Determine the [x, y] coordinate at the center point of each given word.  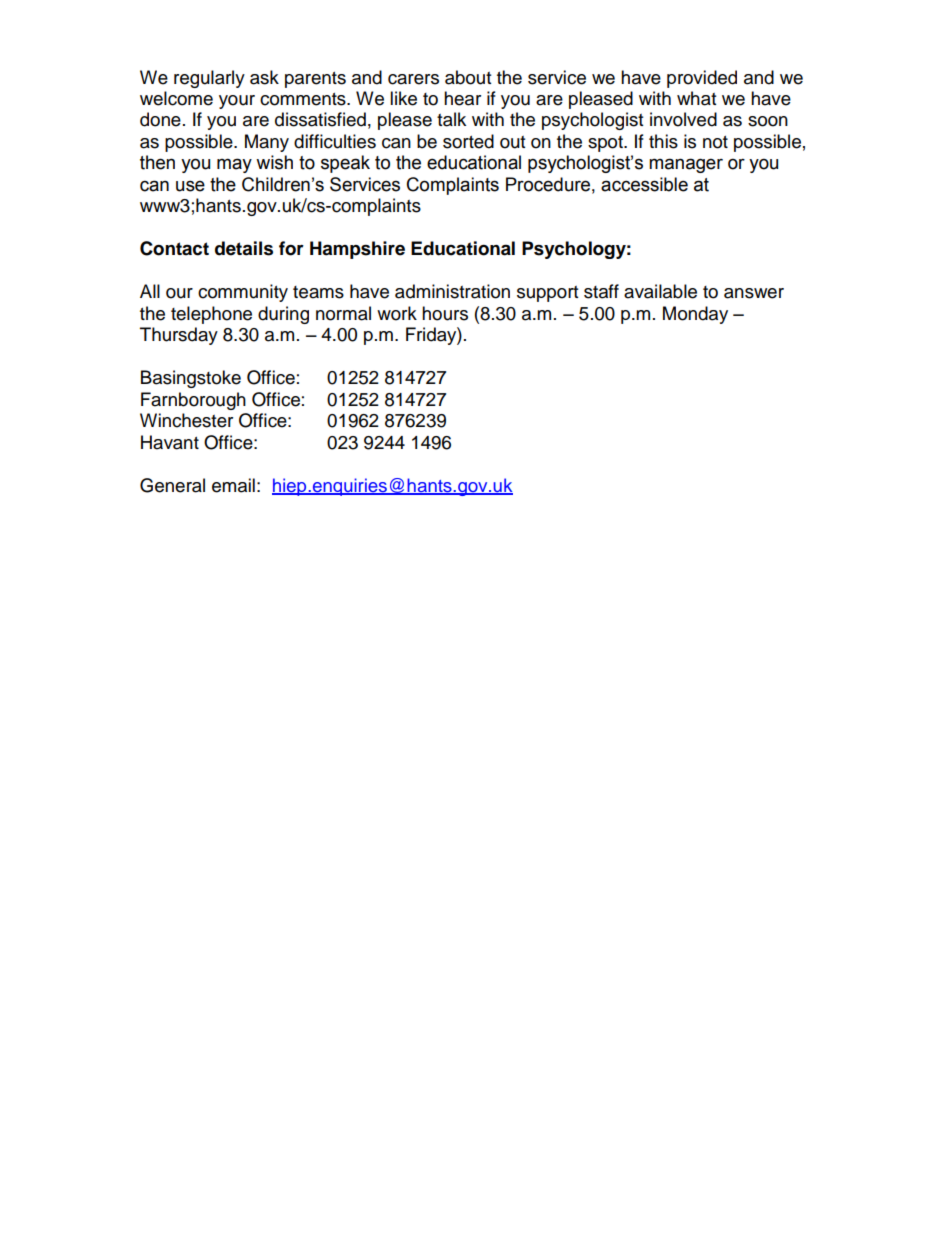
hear [462, 98]
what [696, 98]
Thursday [179, 336]
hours [445, 313]
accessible [644, 184]
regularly [209, 79]
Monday [695, 315]
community [243, 293]
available [660, 291]
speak [345, 164]
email [233, 485]
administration [452, 291]
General [172, 485]
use [190, 186]
